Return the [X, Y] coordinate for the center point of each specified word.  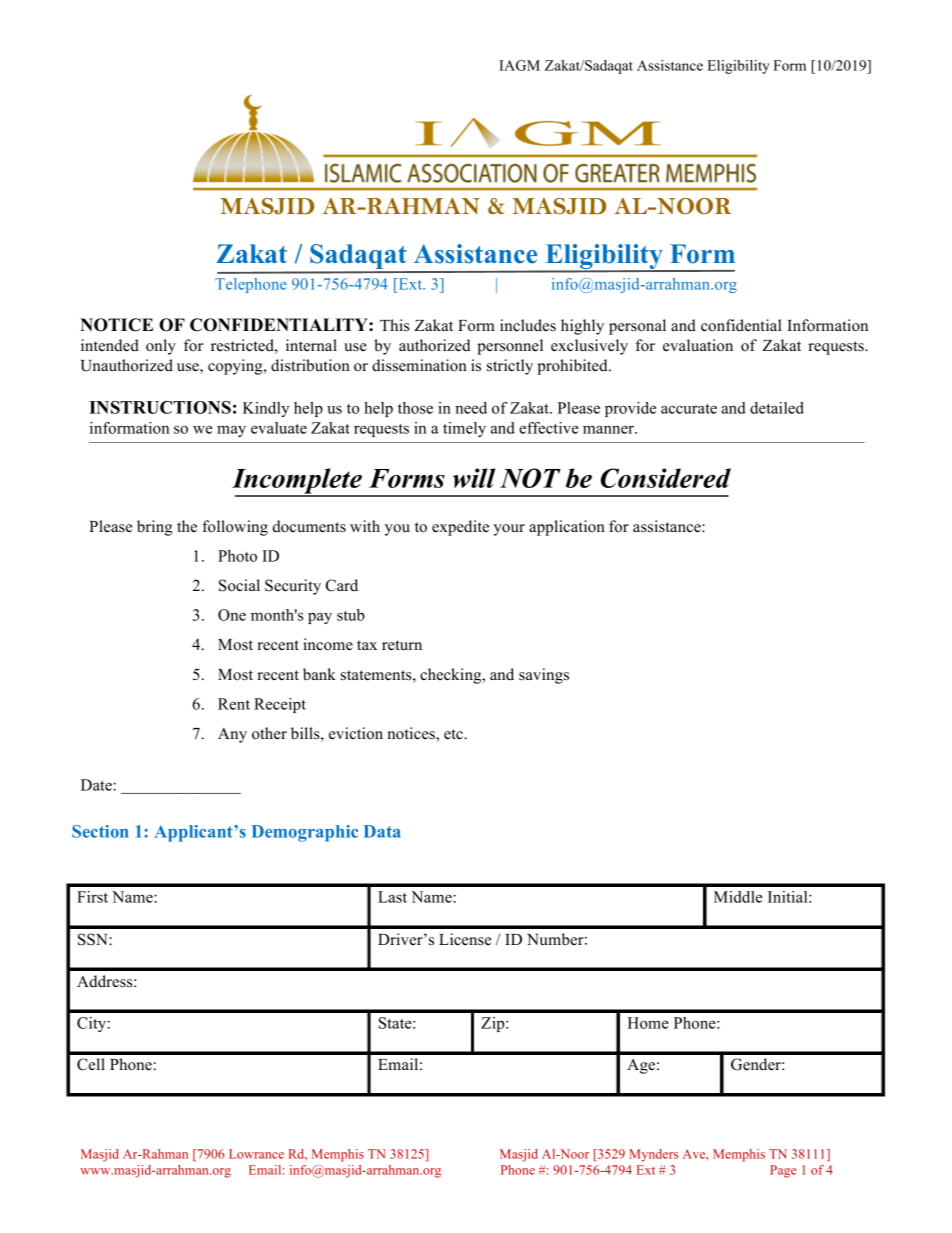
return [402, 645]
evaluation [698, 345]
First [92, 897]
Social [239, 585]
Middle [738, 897]
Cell [91, 1064]
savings [544, 676]
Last [392, 897]
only [161, 347]
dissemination [419, 365]
